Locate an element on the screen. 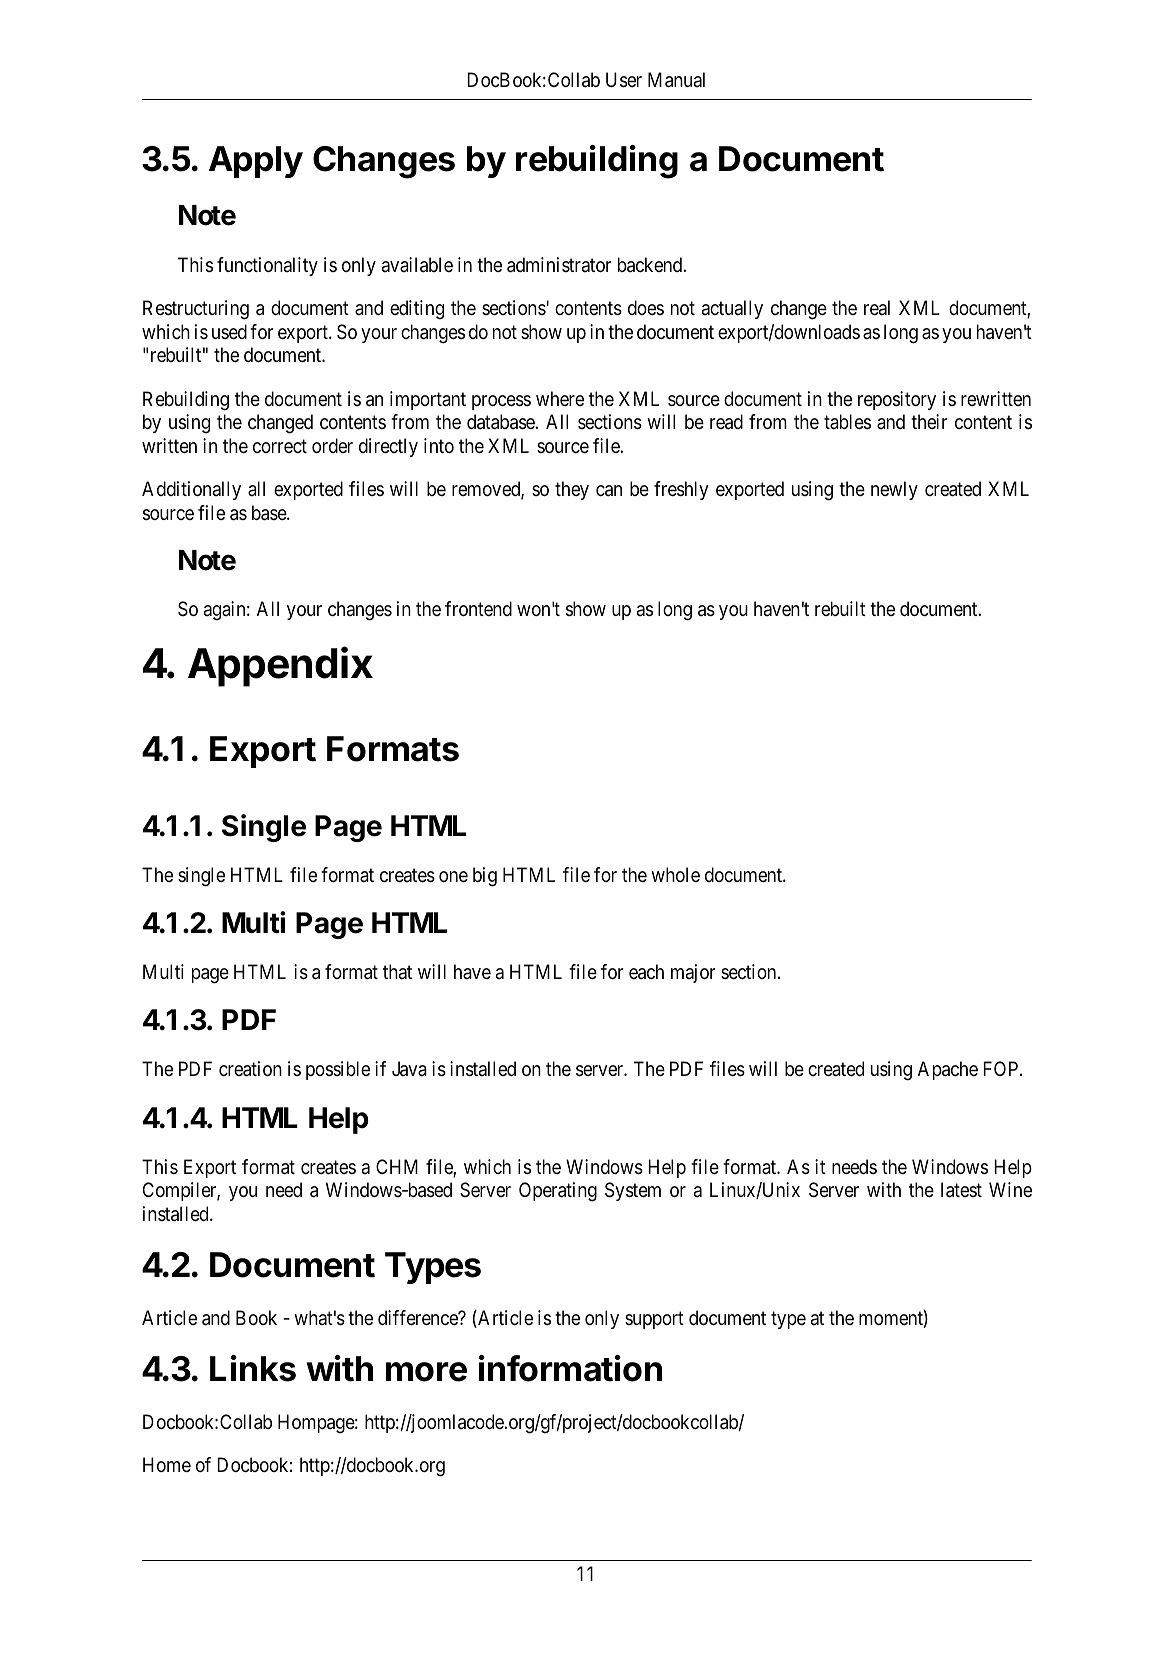 The width and height of the screenshot is (1173, 1660). Apply is located at coordinates (256, 162).
